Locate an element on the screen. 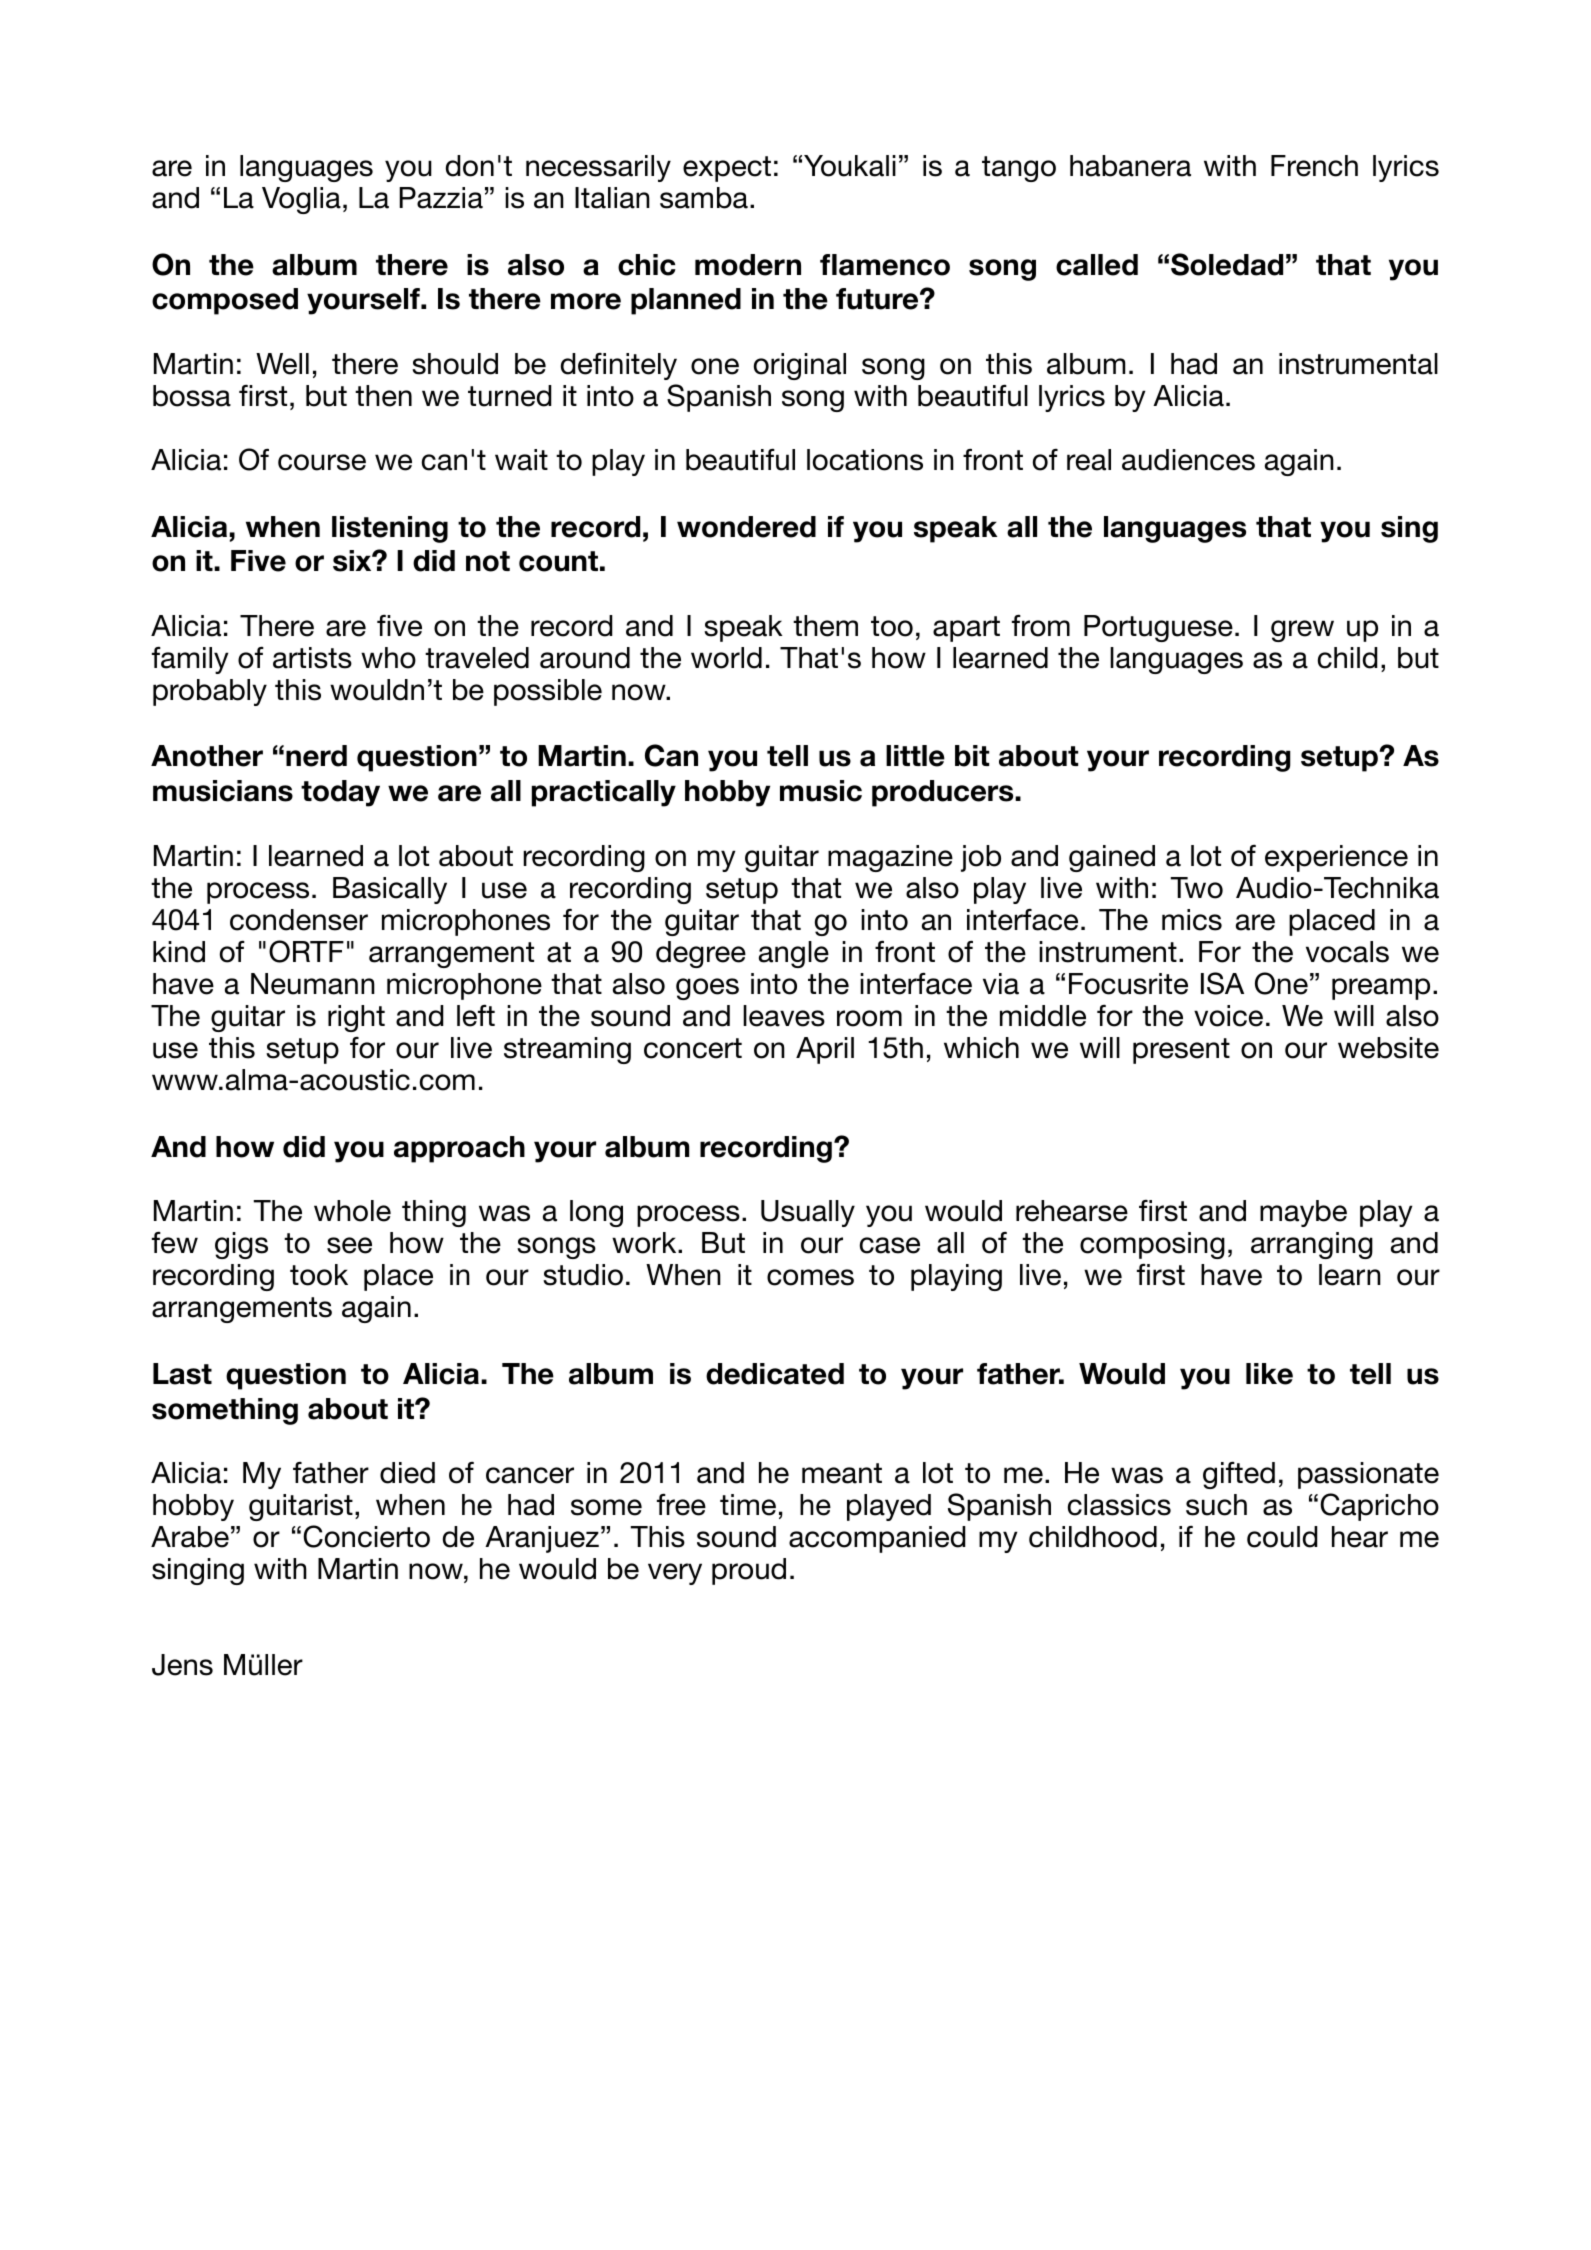 The width and height of the screenshot is (1591, 2250). samba is located at coordinates (704, 198).
